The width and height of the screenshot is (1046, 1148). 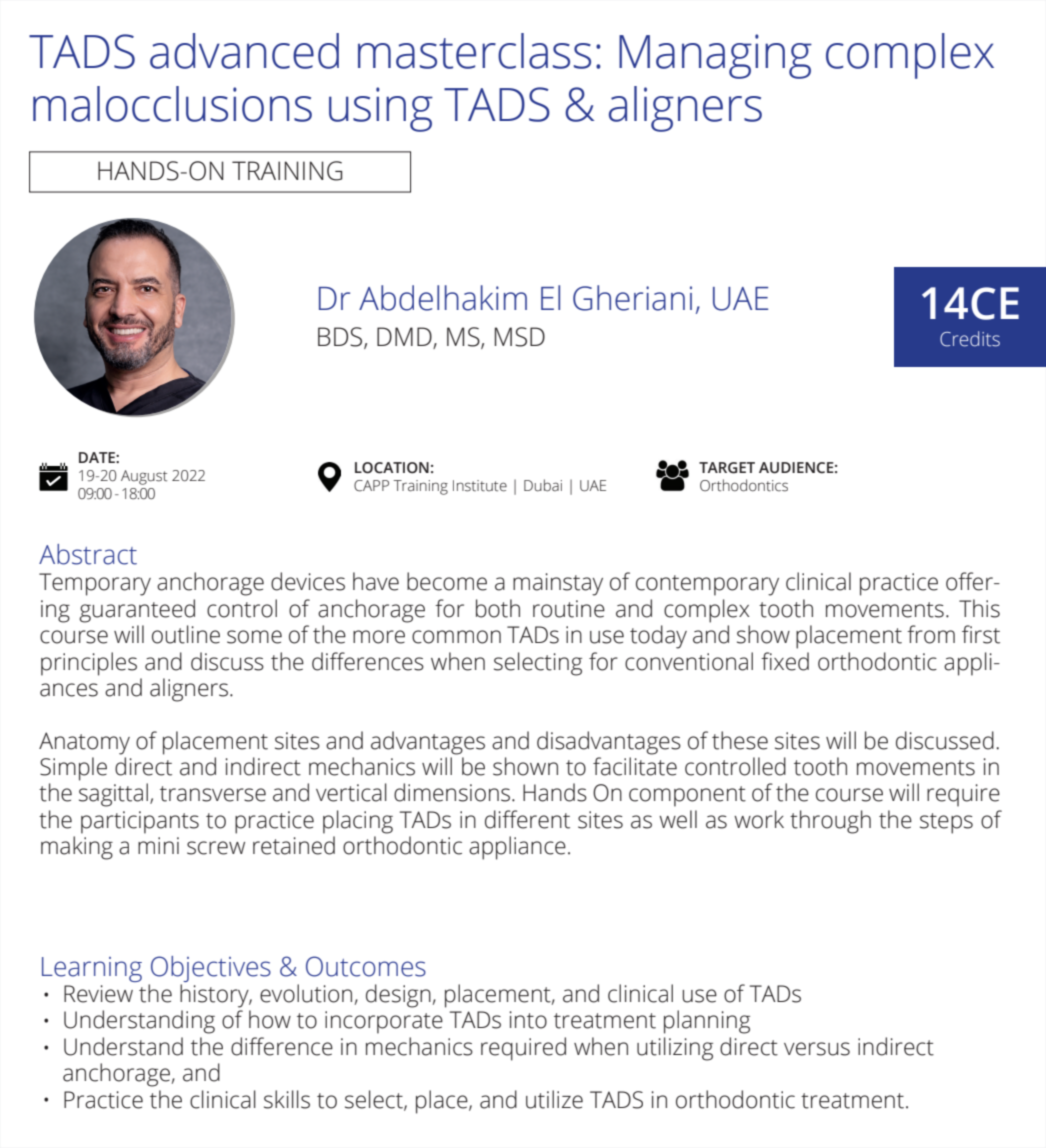 What do you see at coordinates (287, 1099) in the screenshot?
I see `skills` at bounding box center [287, 1099].
